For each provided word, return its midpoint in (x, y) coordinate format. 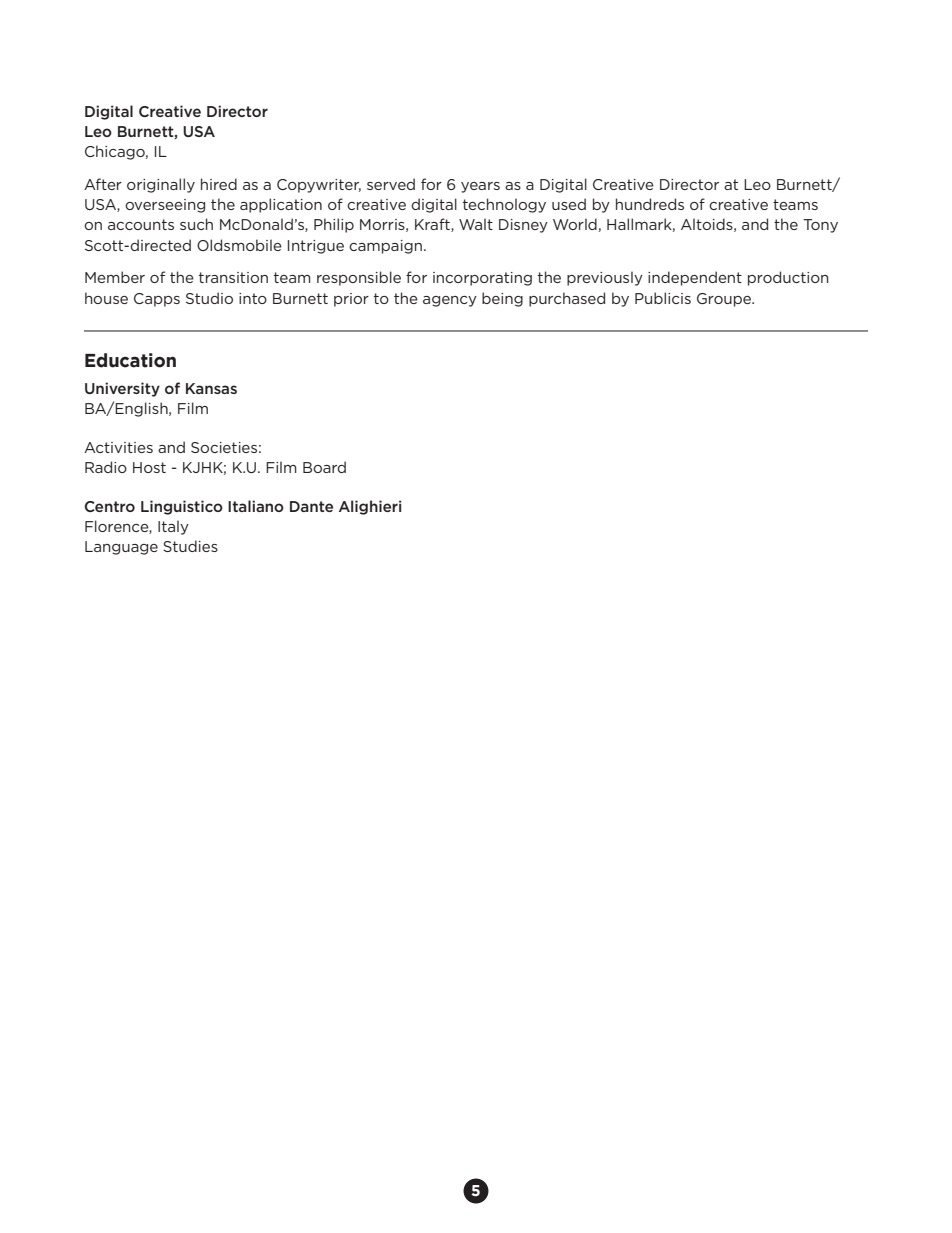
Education (130, 360)
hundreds (650, 204)
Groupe (725, 300)
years (480, 187)
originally (161, 185)
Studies (190, 546)
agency (450, 301)
